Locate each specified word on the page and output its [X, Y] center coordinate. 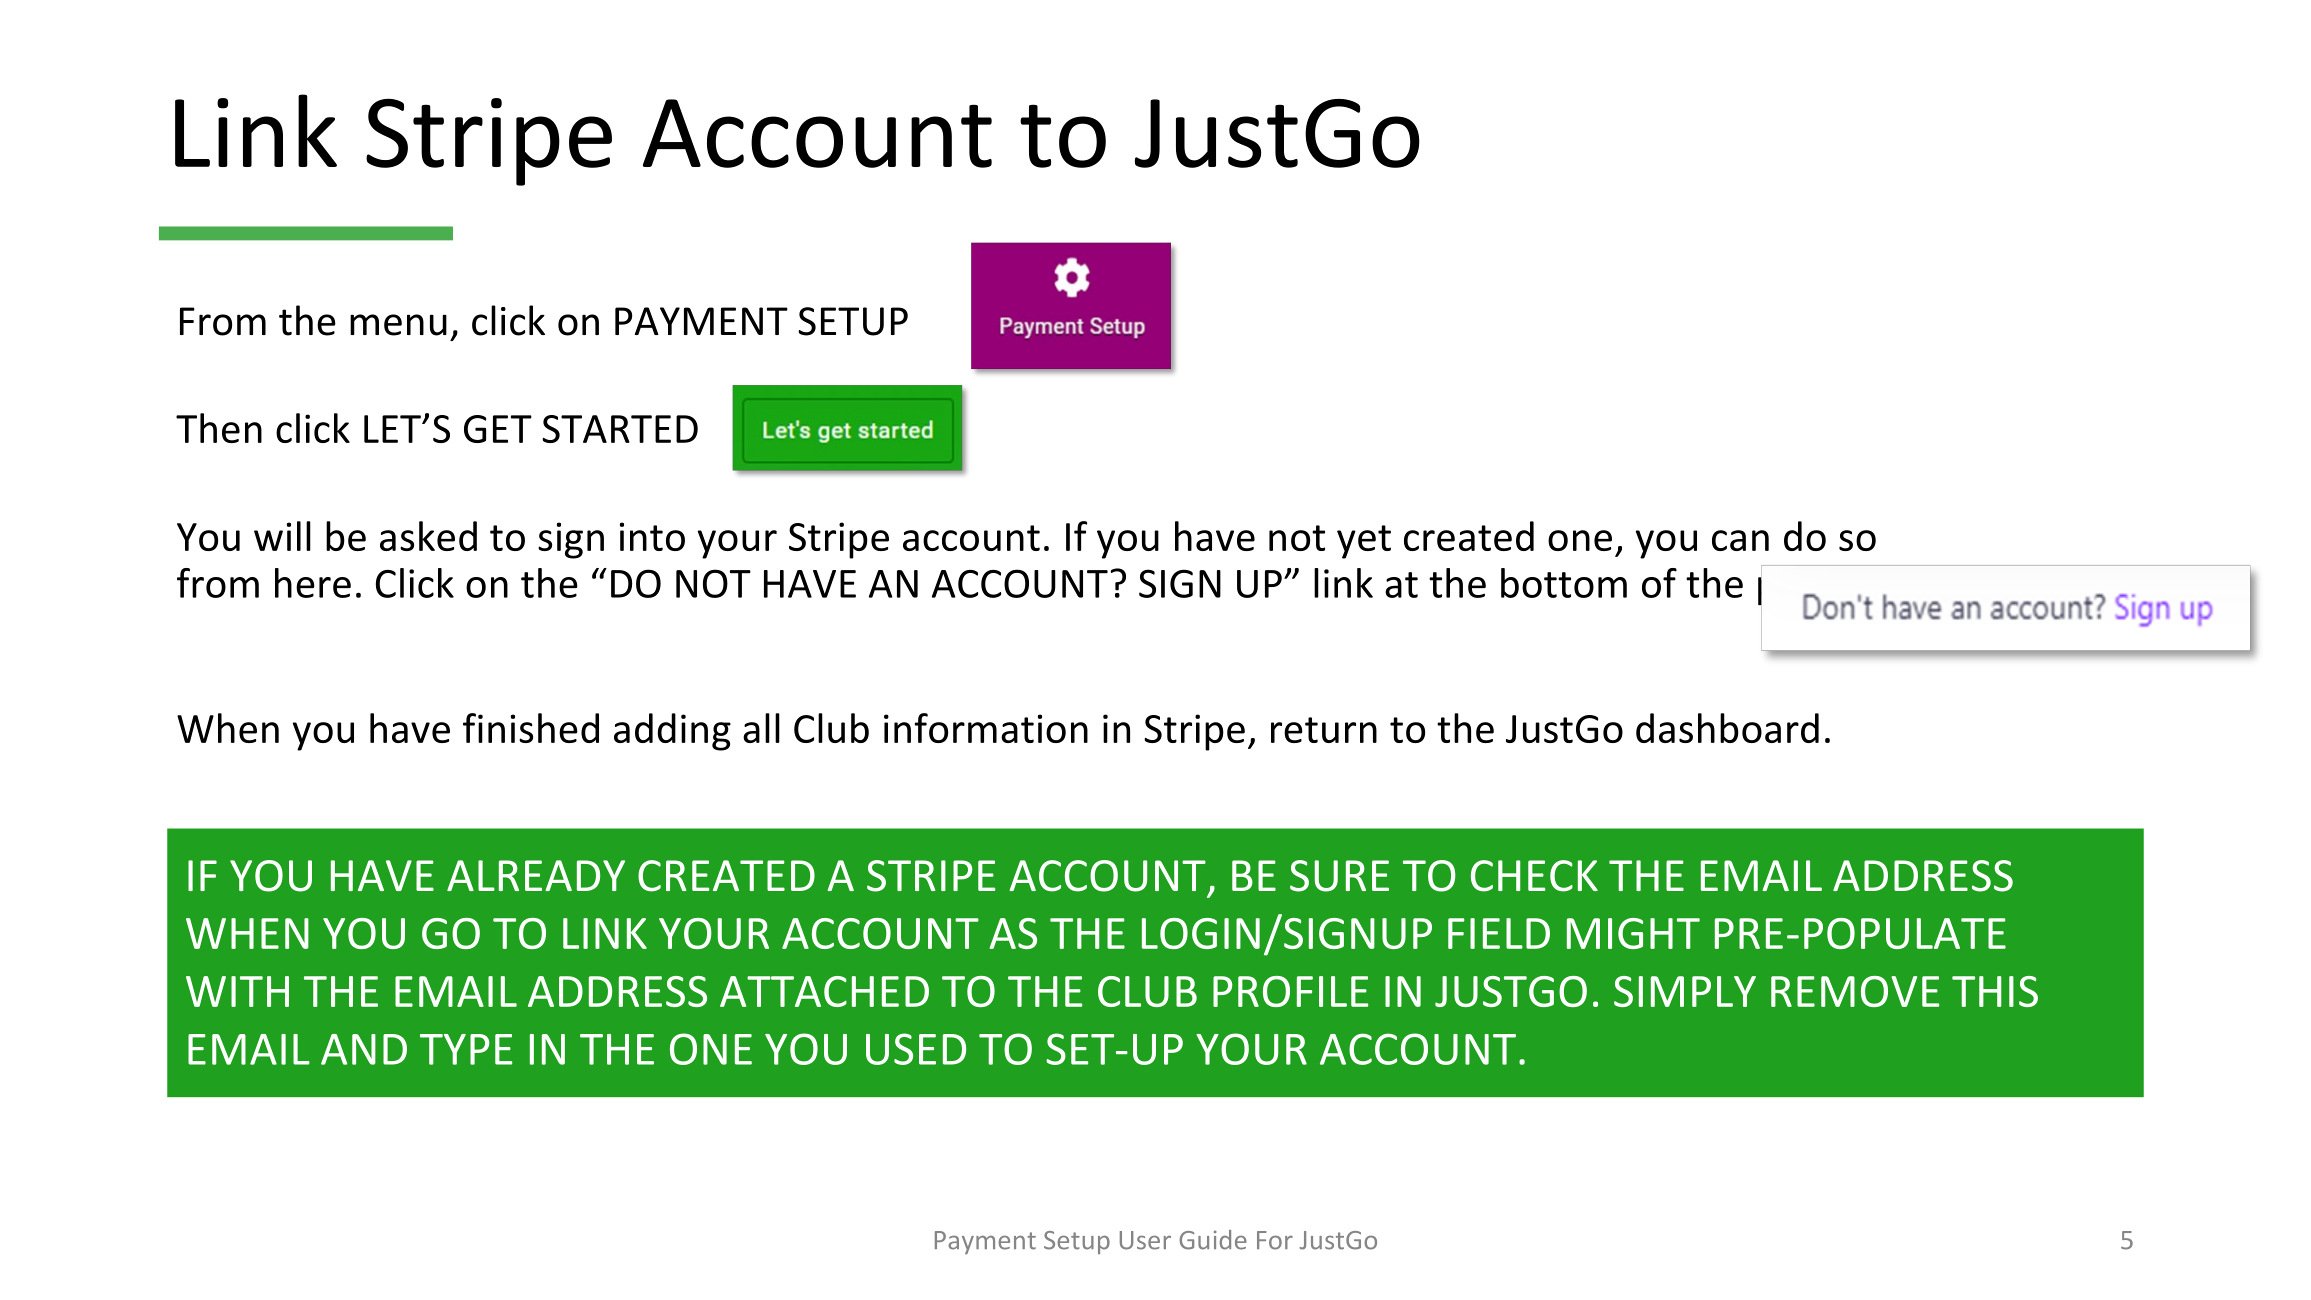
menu [398, 325]
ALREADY [536, 875]
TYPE [466, 1049]
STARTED [620, 429]
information [986, 728]
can [1740, 540]
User [1145, 1240]
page [1798, 591]
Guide [1213, 1240]
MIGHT [1633, 933]
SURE [1339, 876]
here [313, 583]
